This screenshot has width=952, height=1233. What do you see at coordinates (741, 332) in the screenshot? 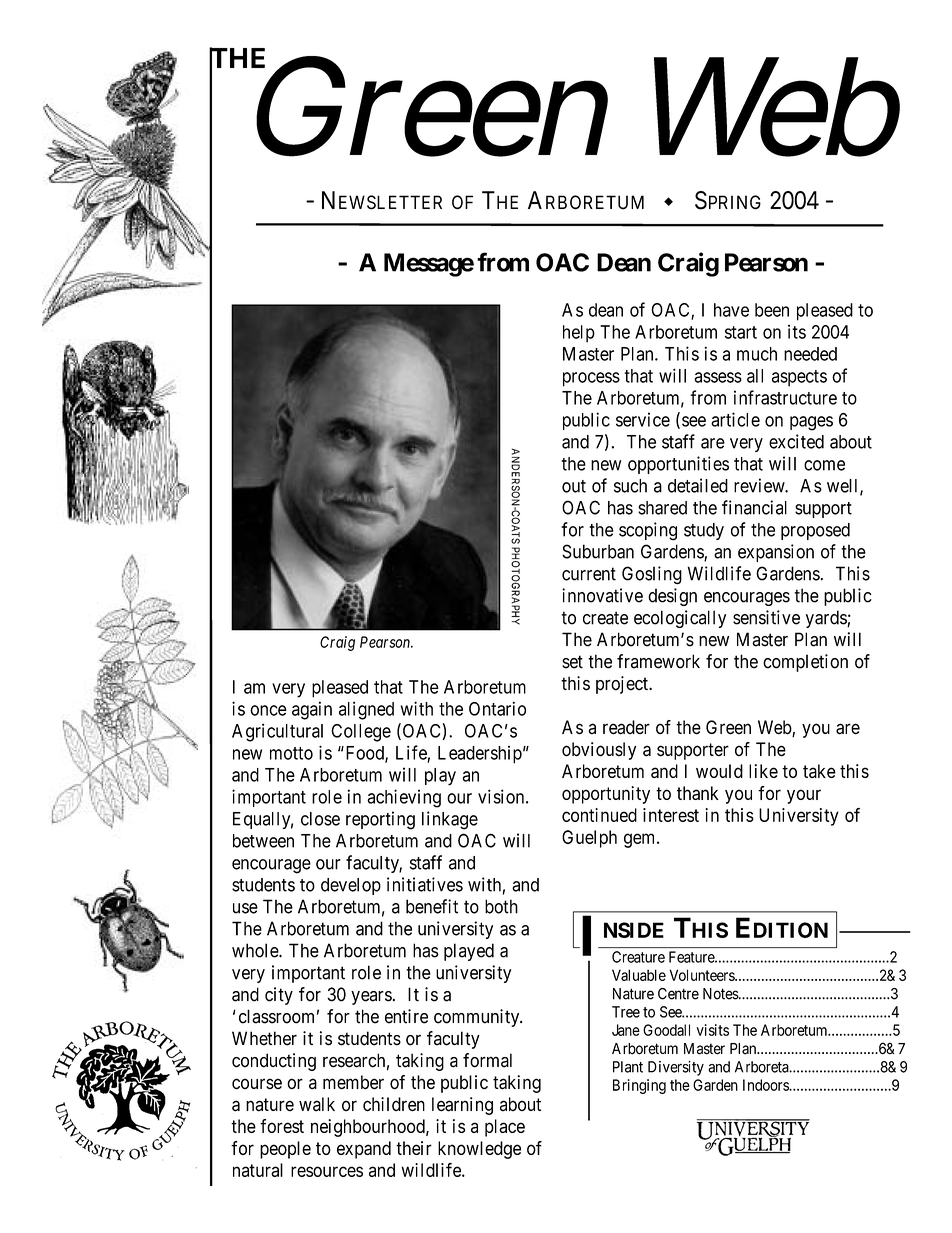
I see `start` at bounding box center [741, 332].
